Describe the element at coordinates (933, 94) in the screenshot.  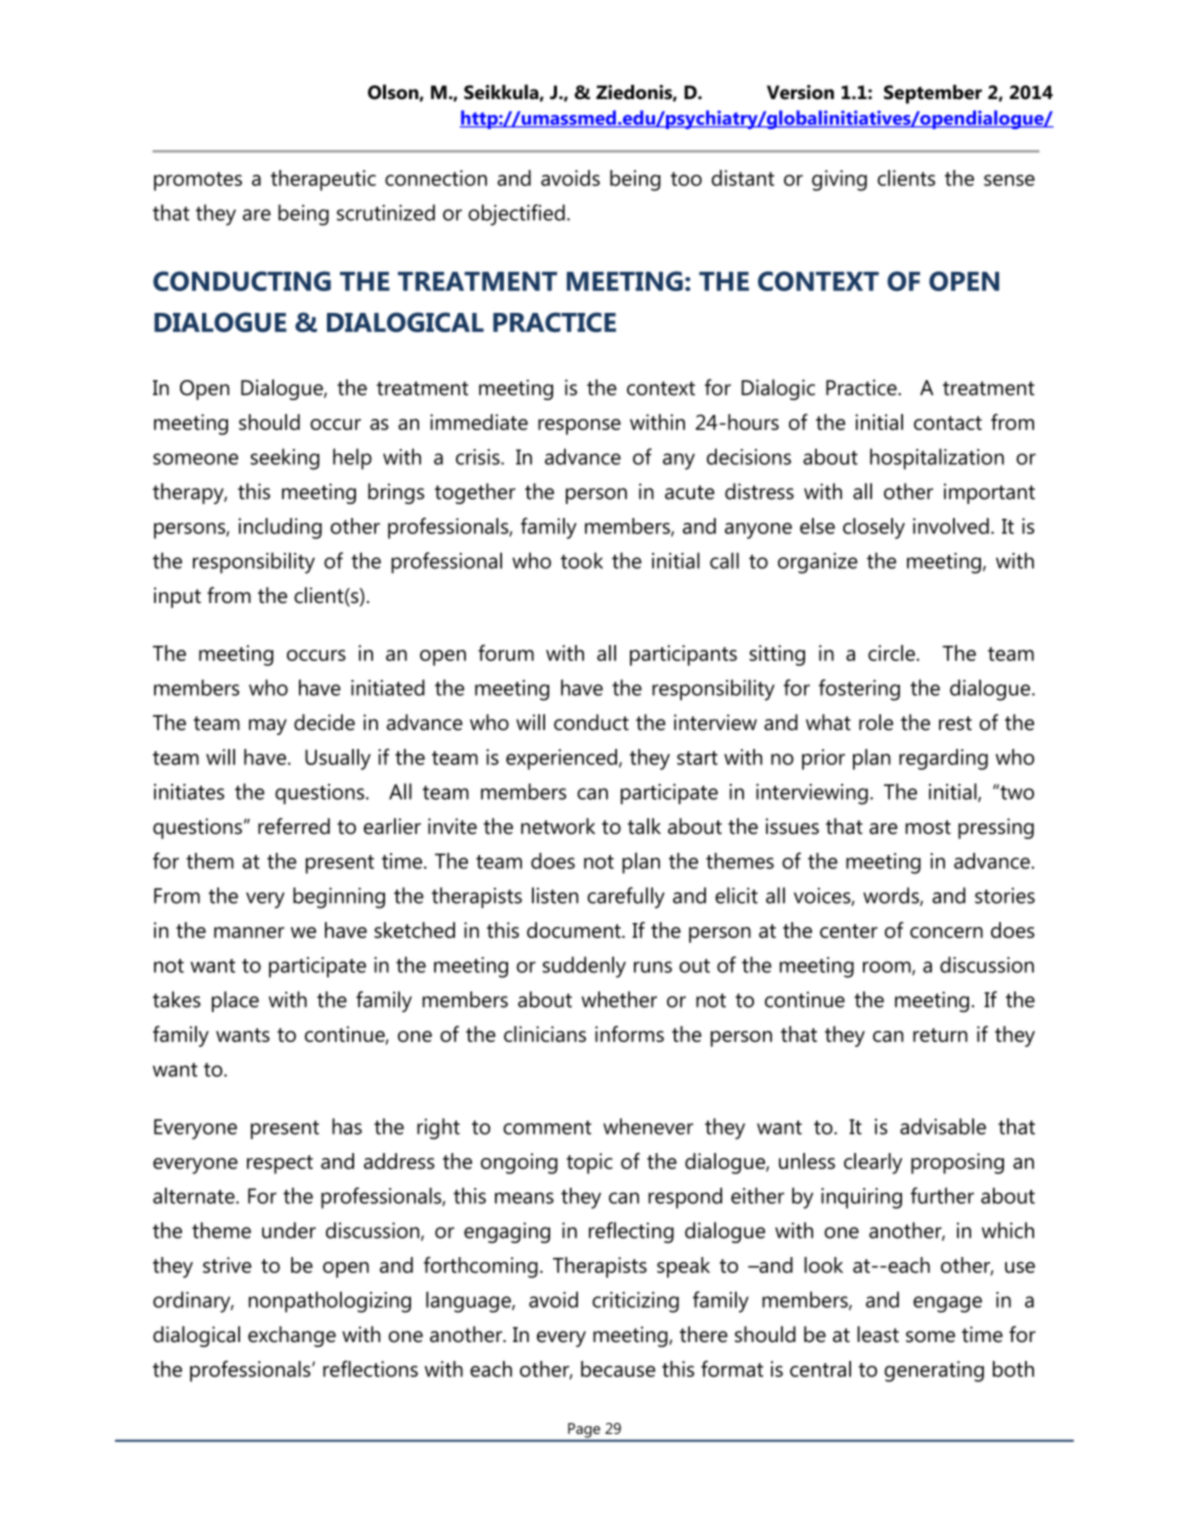
I see `September` at that location.
